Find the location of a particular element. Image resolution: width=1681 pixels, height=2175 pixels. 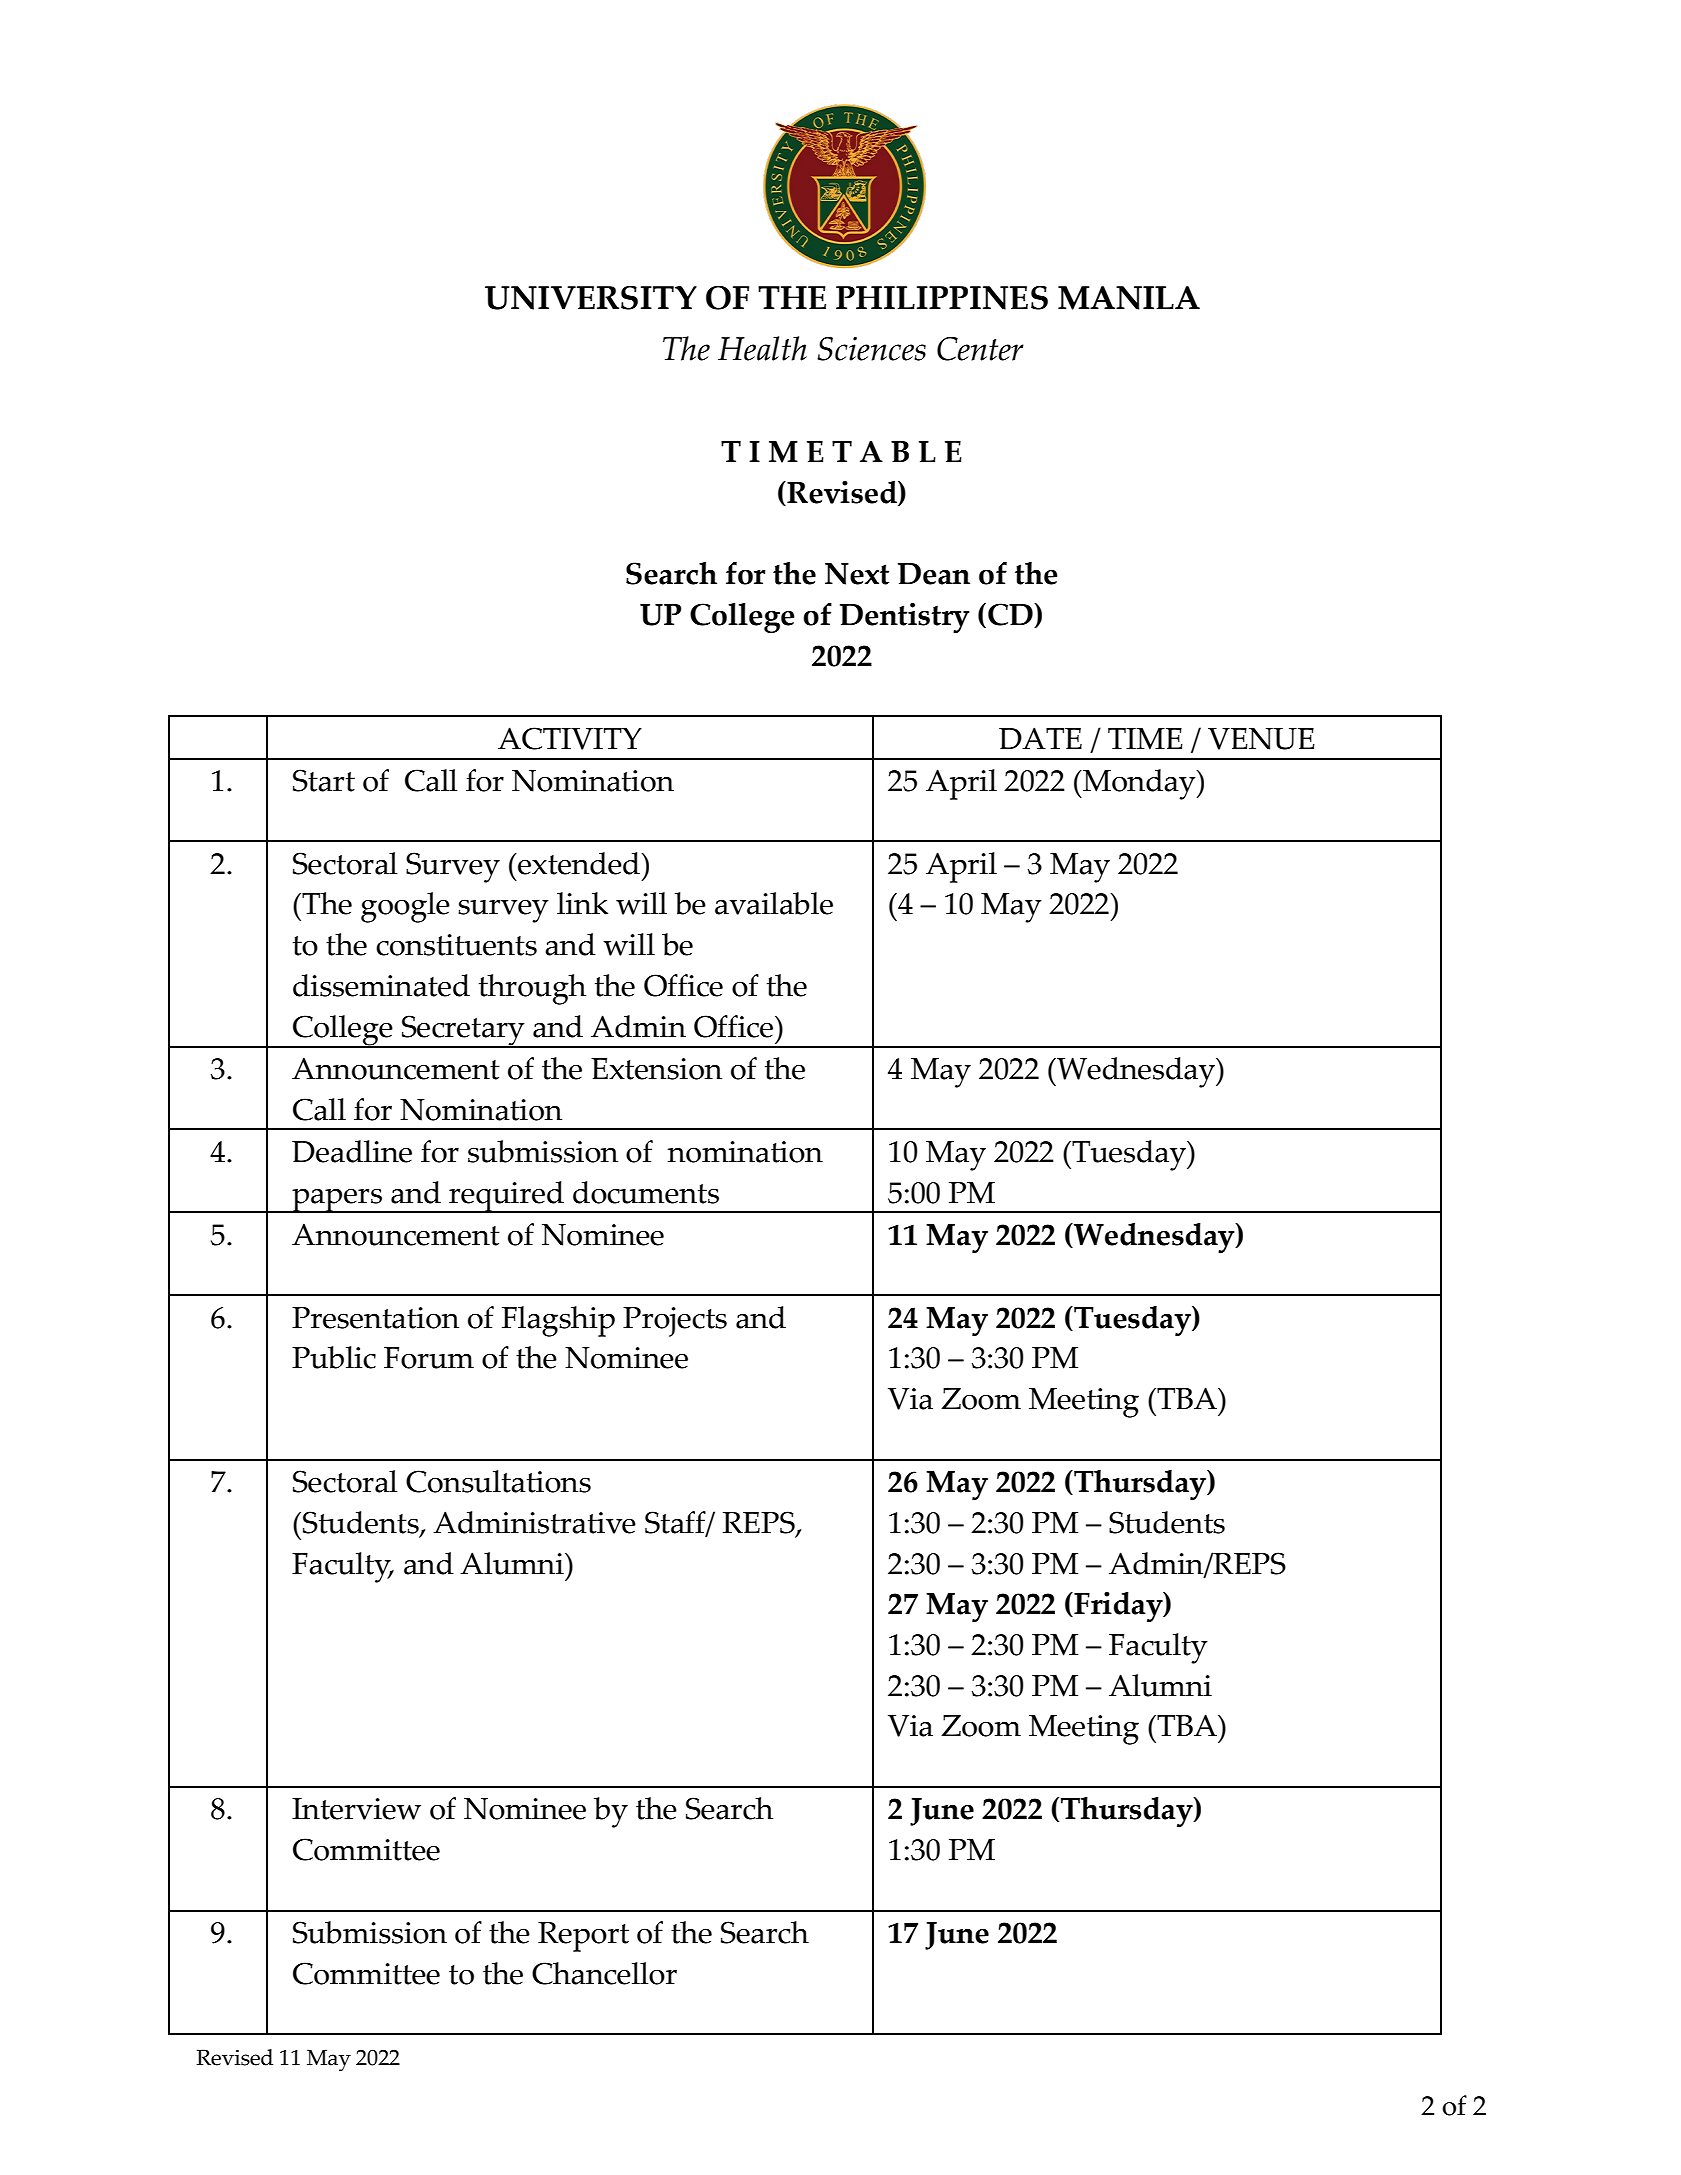

available is located at coordinates (774, 903).
